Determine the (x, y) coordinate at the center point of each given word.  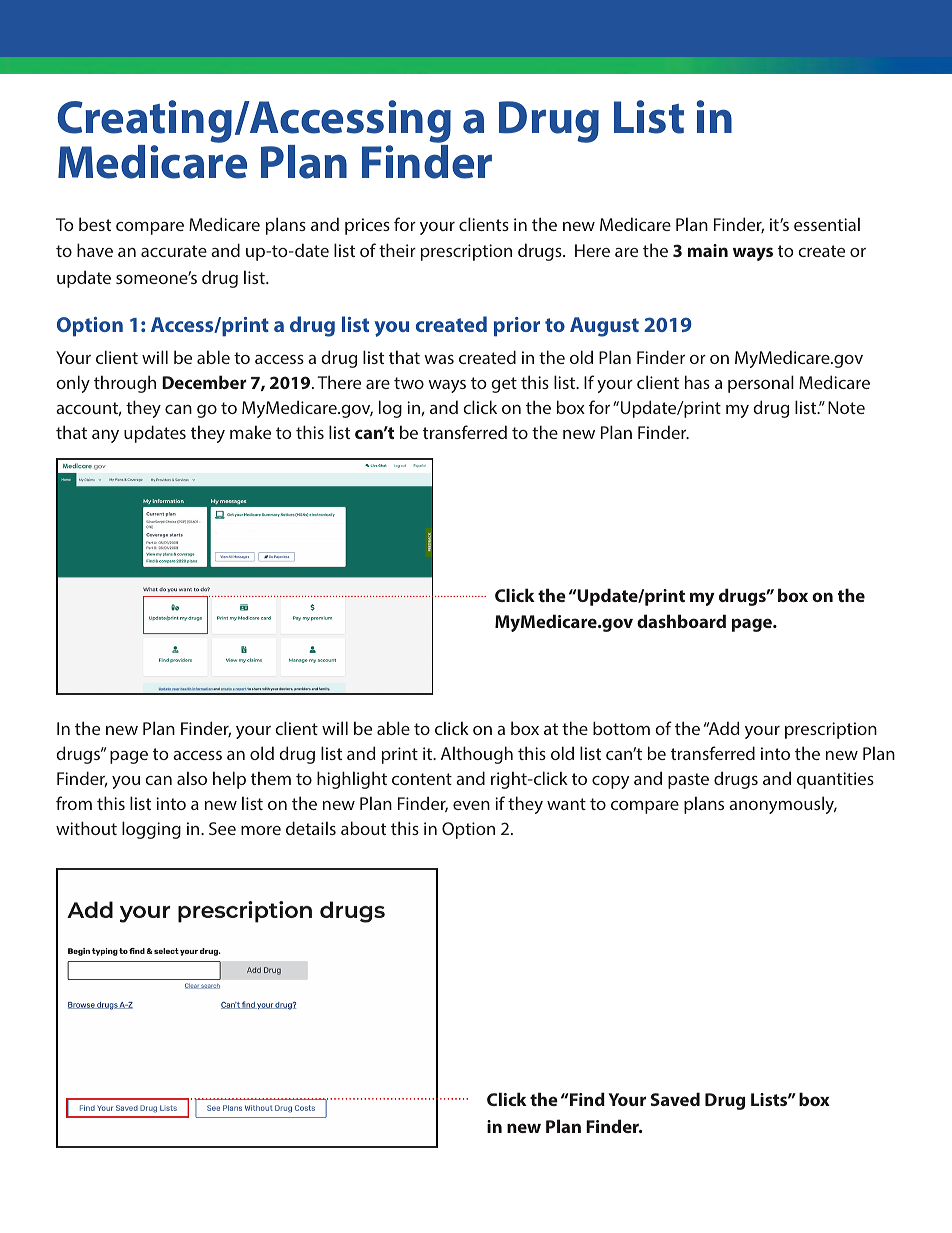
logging (151, 830)
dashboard (681, 621)
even (471, 805)
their (397, 250)
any (105, 436)
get (504, 385)
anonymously (783, 805)
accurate (174, 251)
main (708, 250)
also (192, 778)
